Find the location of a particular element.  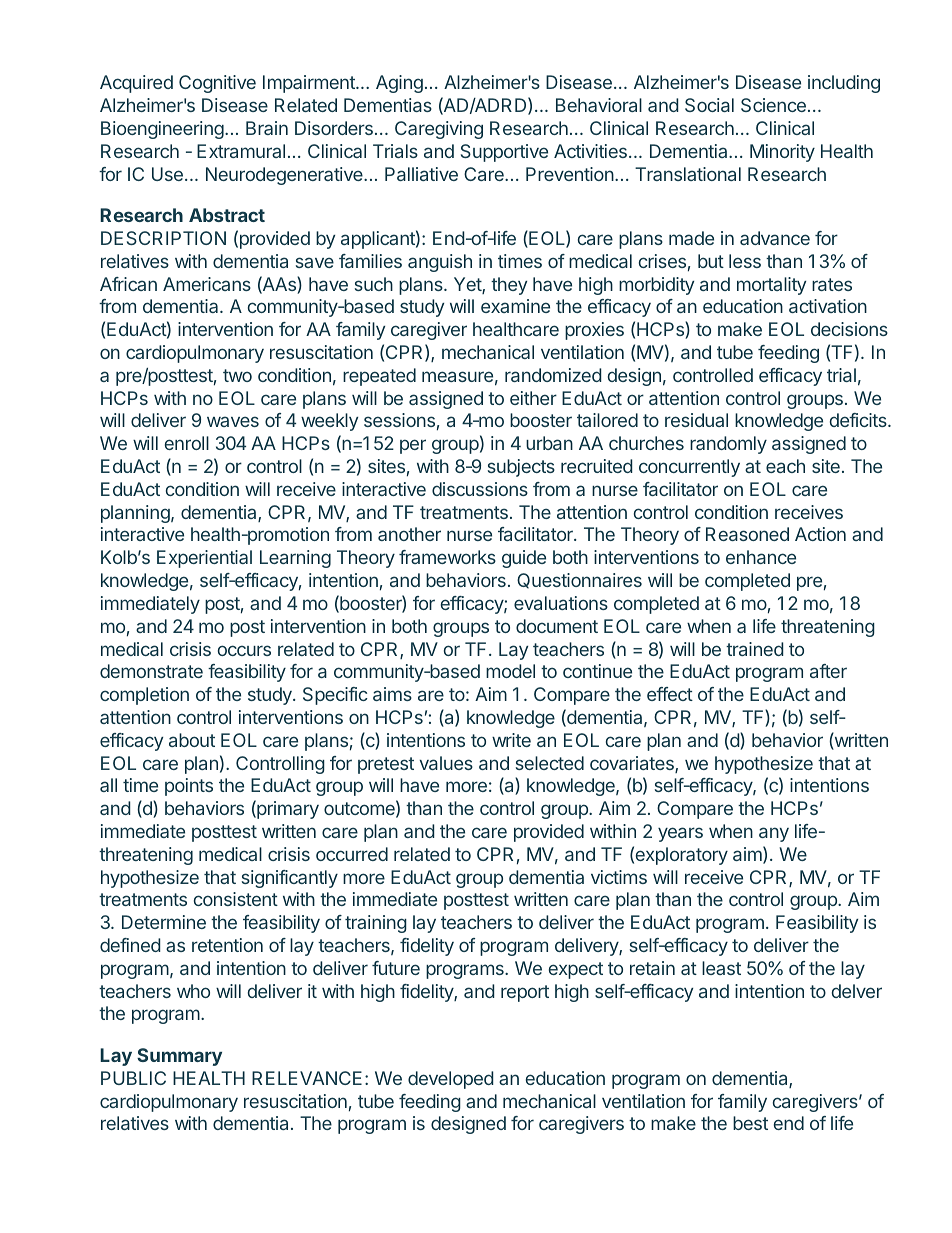

discussions is located at coordinates (480, 489).
